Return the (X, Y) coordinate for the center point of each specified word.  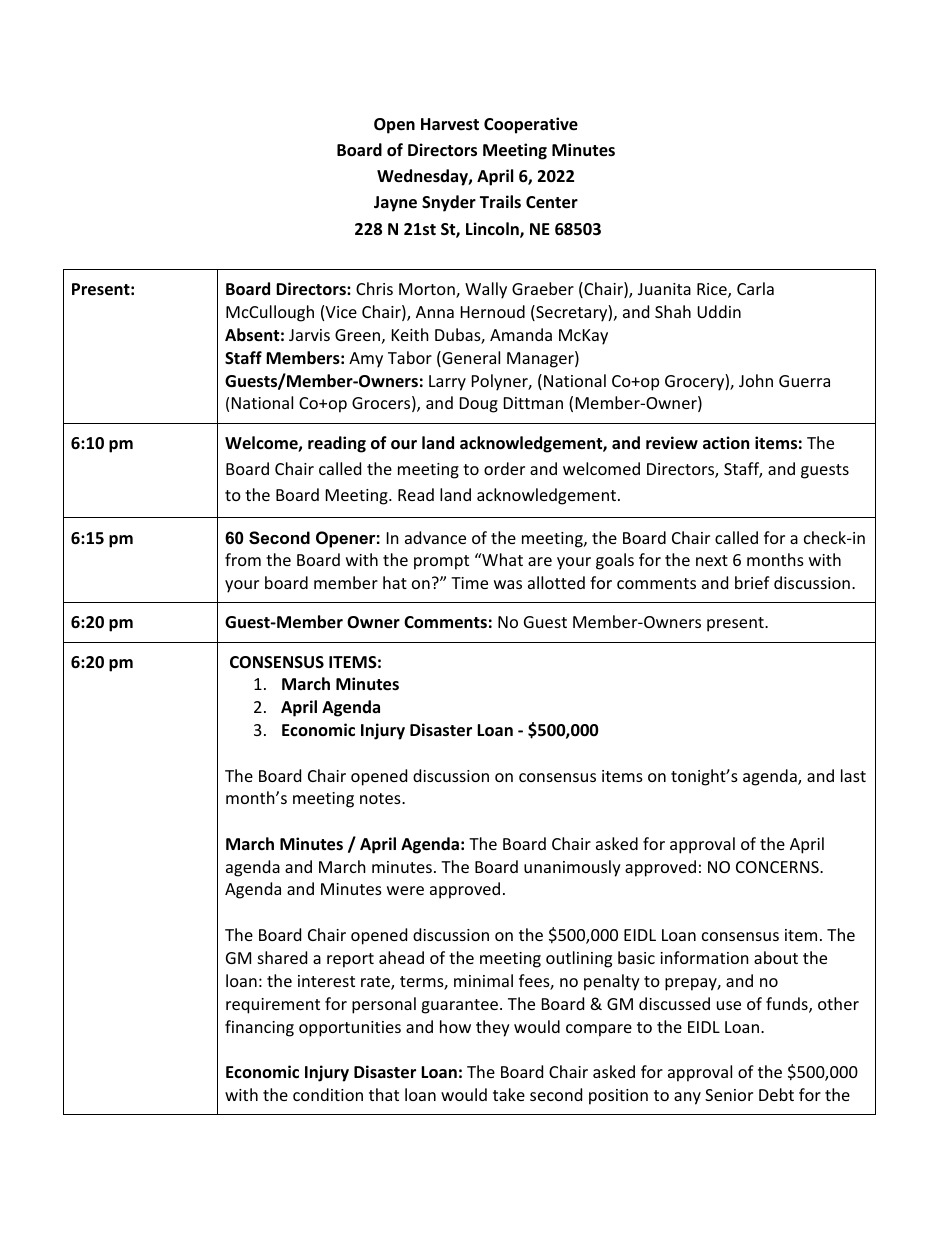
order (504, 468)
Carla (755, 288)
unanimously (572, 868)
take (509, 1094)
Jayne (395, 204)
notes (381, 798)
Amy (366, 360)
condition (328, 1094)
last (853, 775)
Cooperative (531, 125)
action (726, 443)
